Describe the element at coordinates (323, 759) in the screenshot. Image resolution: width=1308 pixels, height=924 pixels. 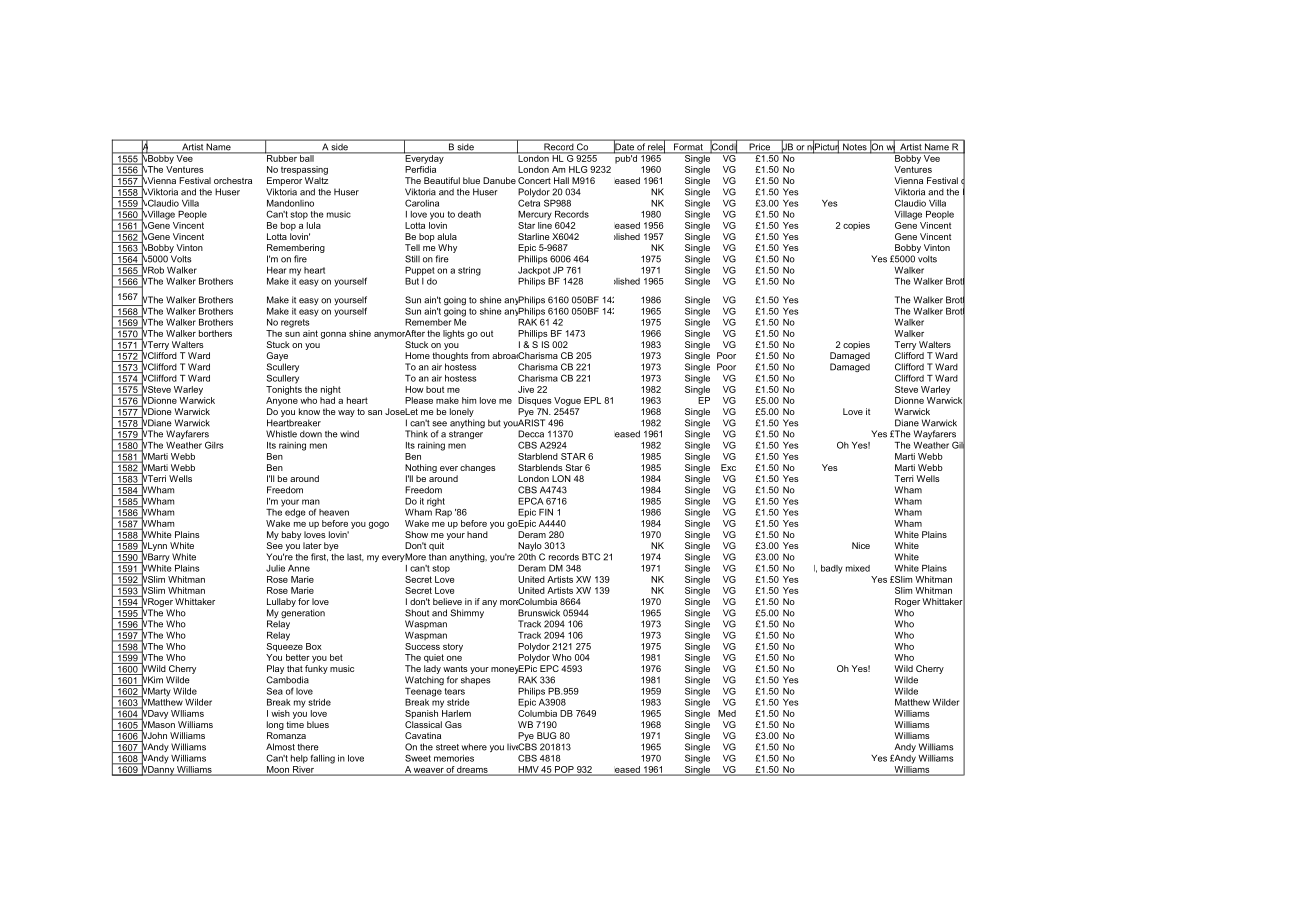
I see `falling` at that location.
